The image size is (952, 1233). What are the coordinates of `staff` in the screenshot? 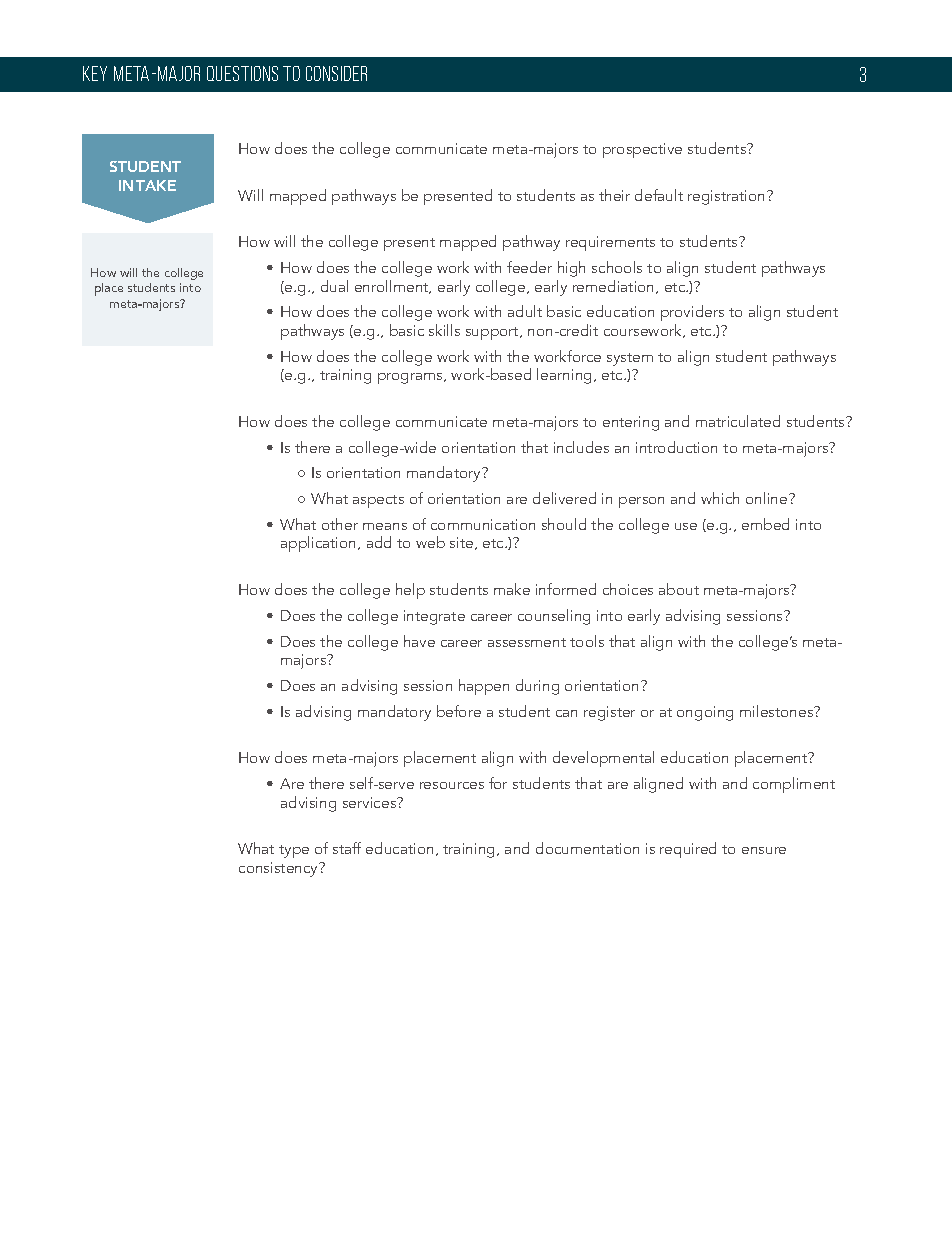 It's located at (347, 848).
